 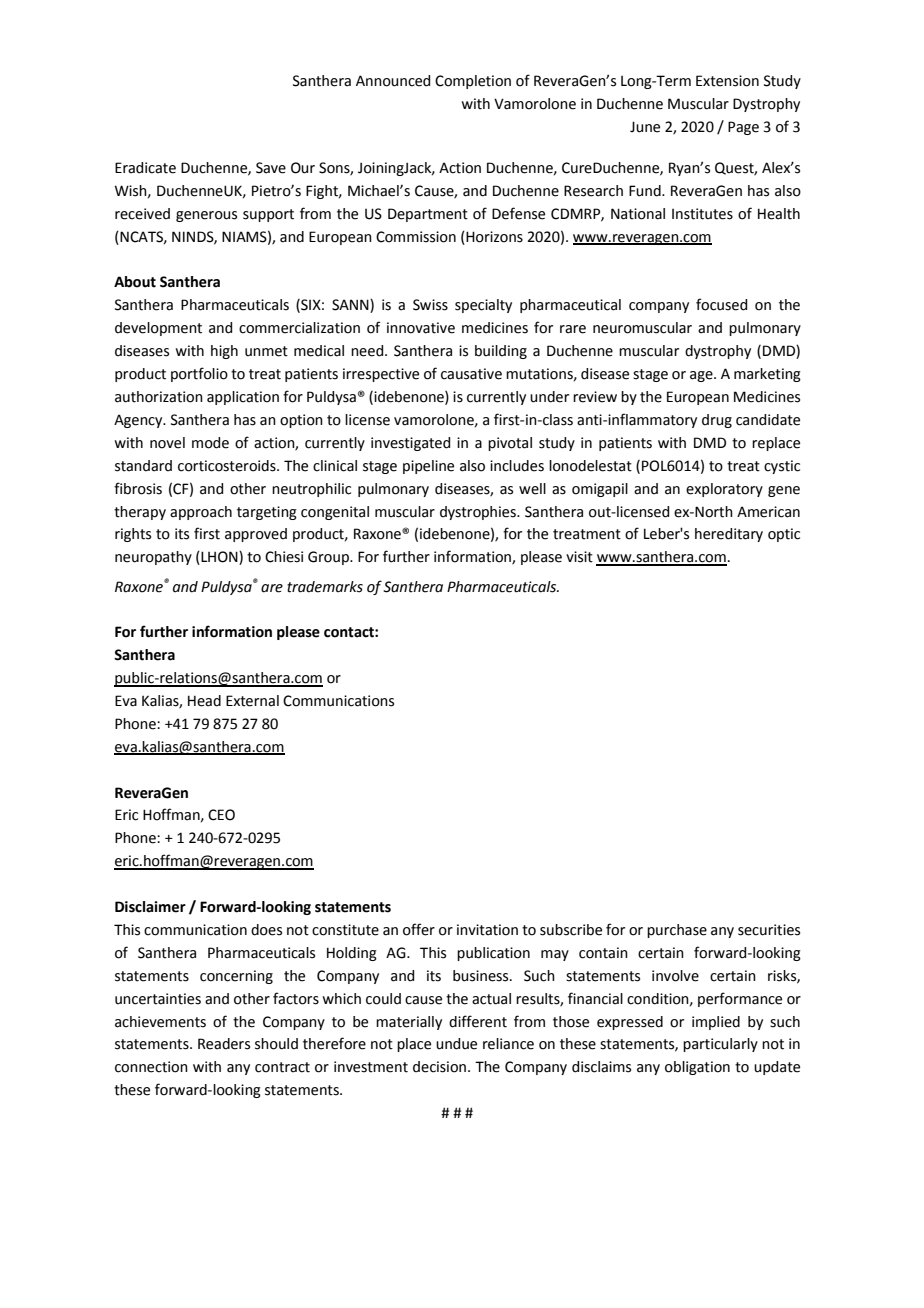 I want to click on Page, so click(x=743, y=128).
